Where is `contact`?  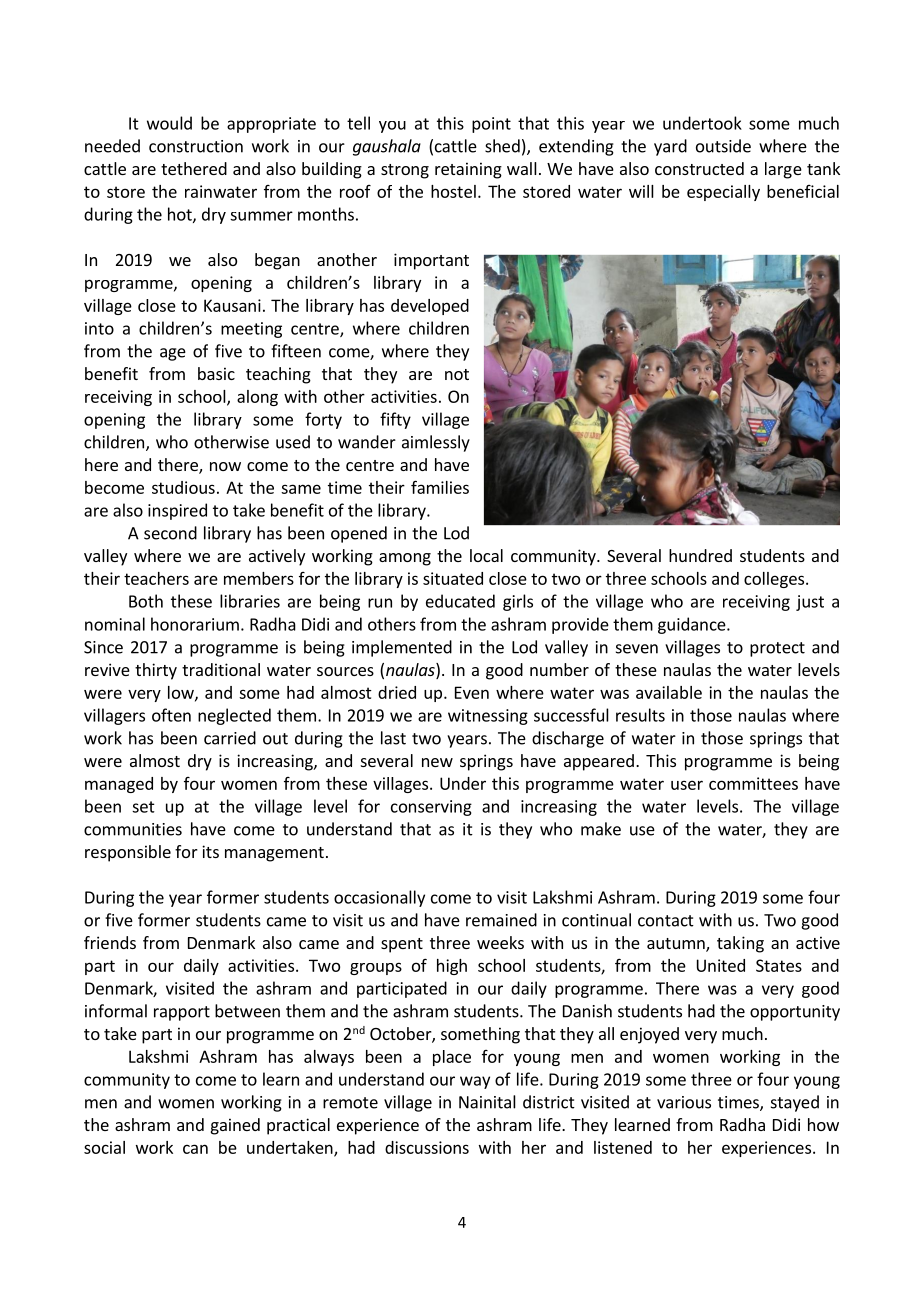 contact is located at coordinates (666, 921).
